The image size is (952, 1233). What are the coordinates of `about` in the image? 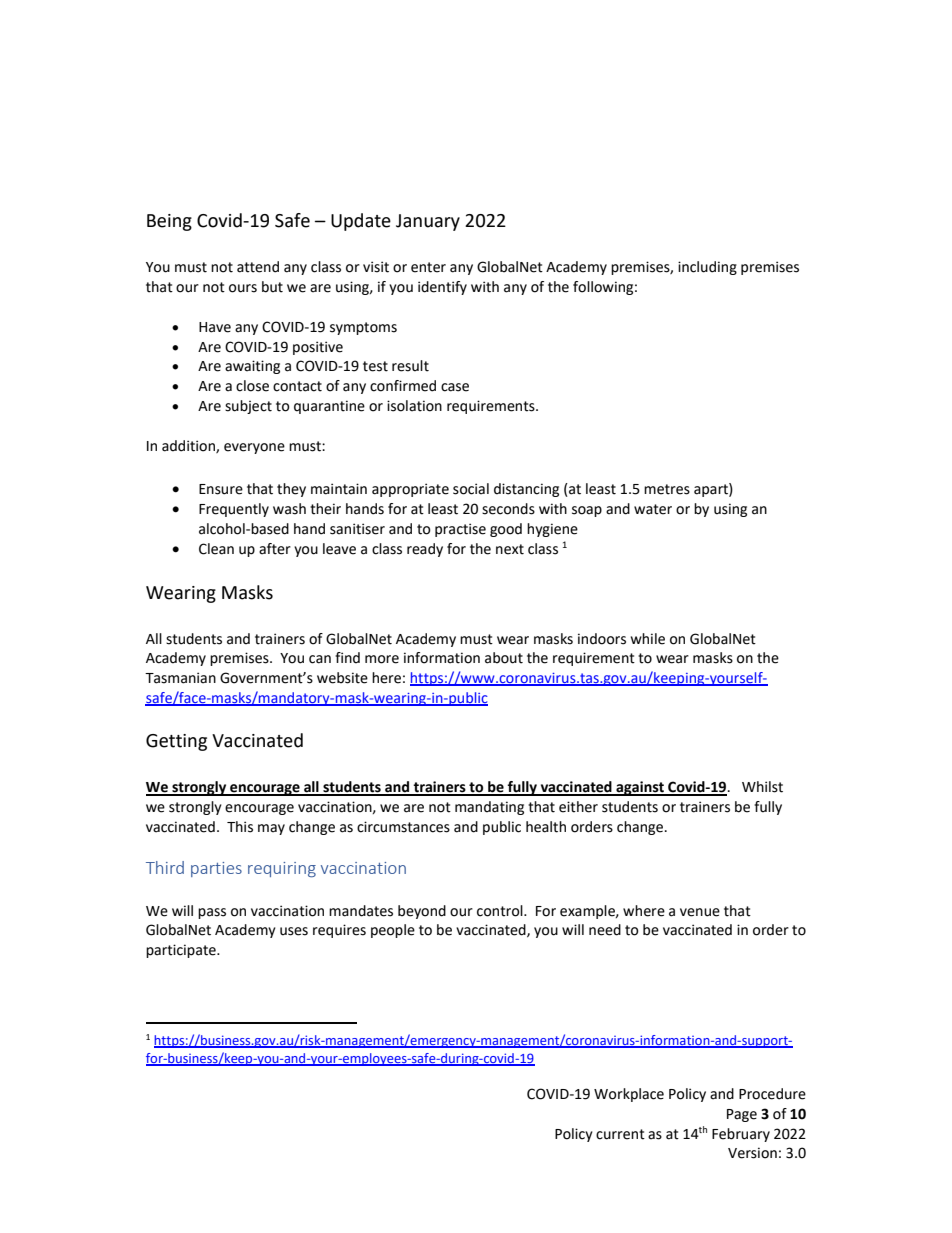 It's located at (504, 658).
